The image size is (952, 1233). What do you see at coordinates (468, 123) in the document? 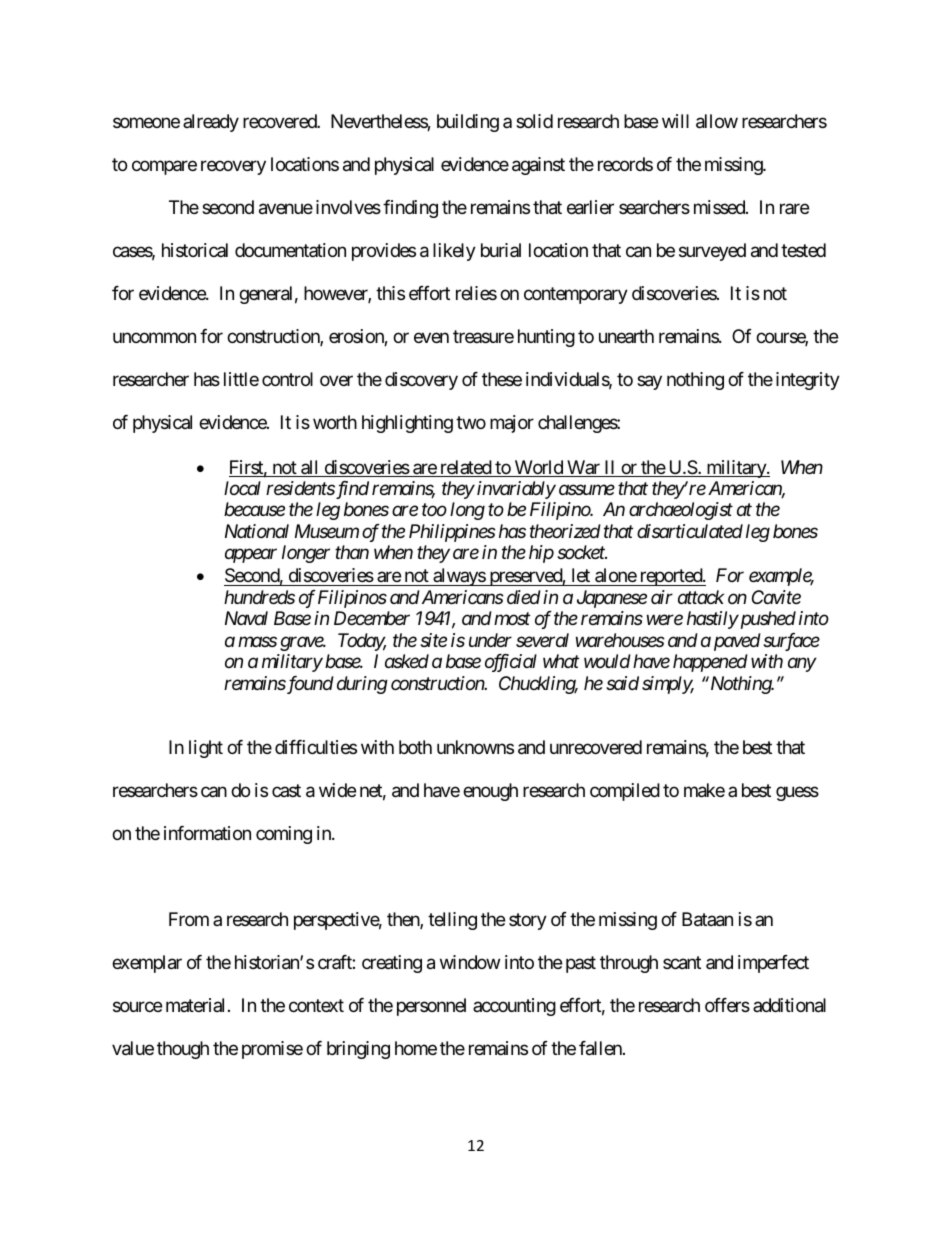
I see `building` at bounding box center [468, 123].
